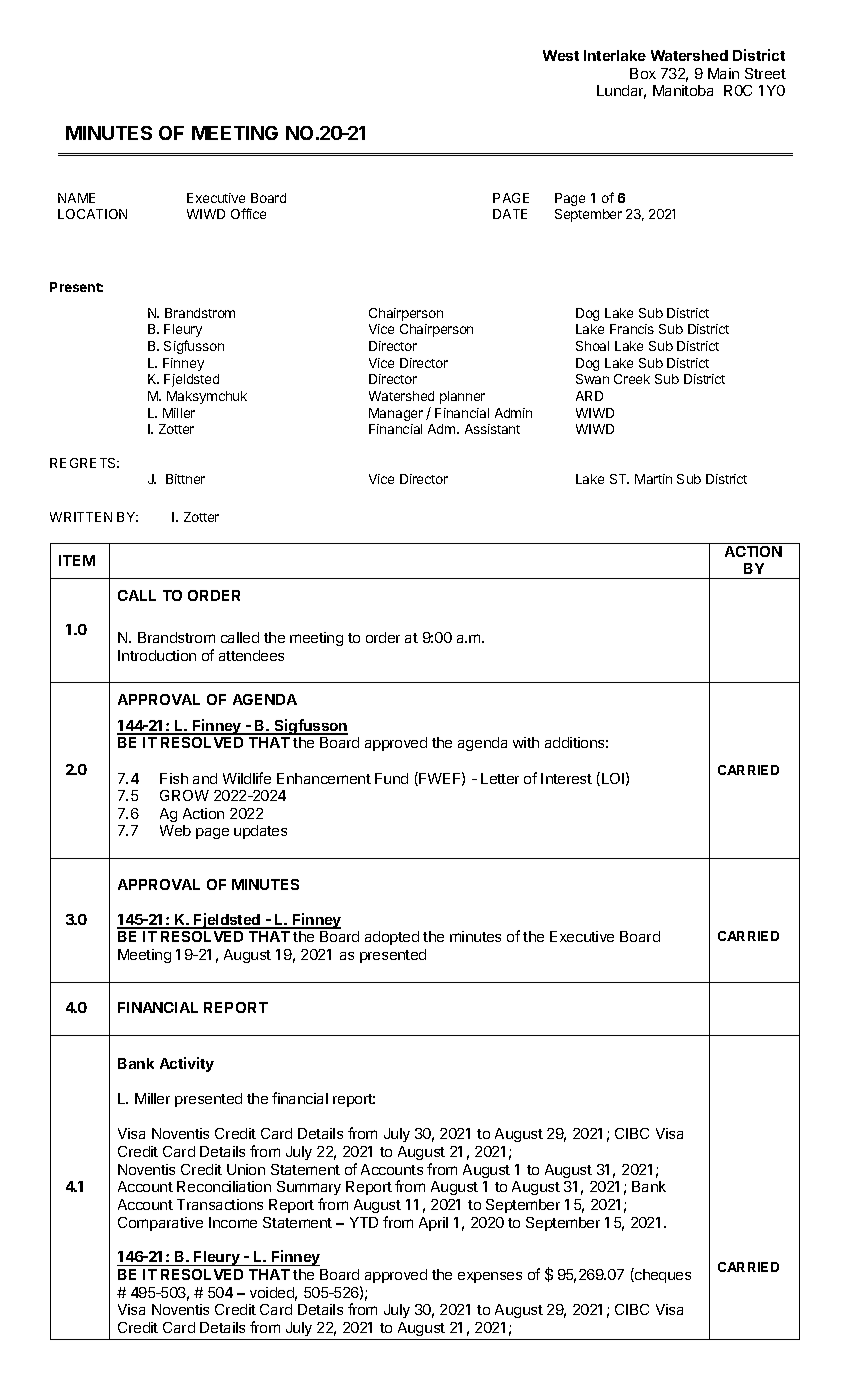 The width and height of the screenshot is (849, 1400). I want to click on expenses, so click(490, 1277).
